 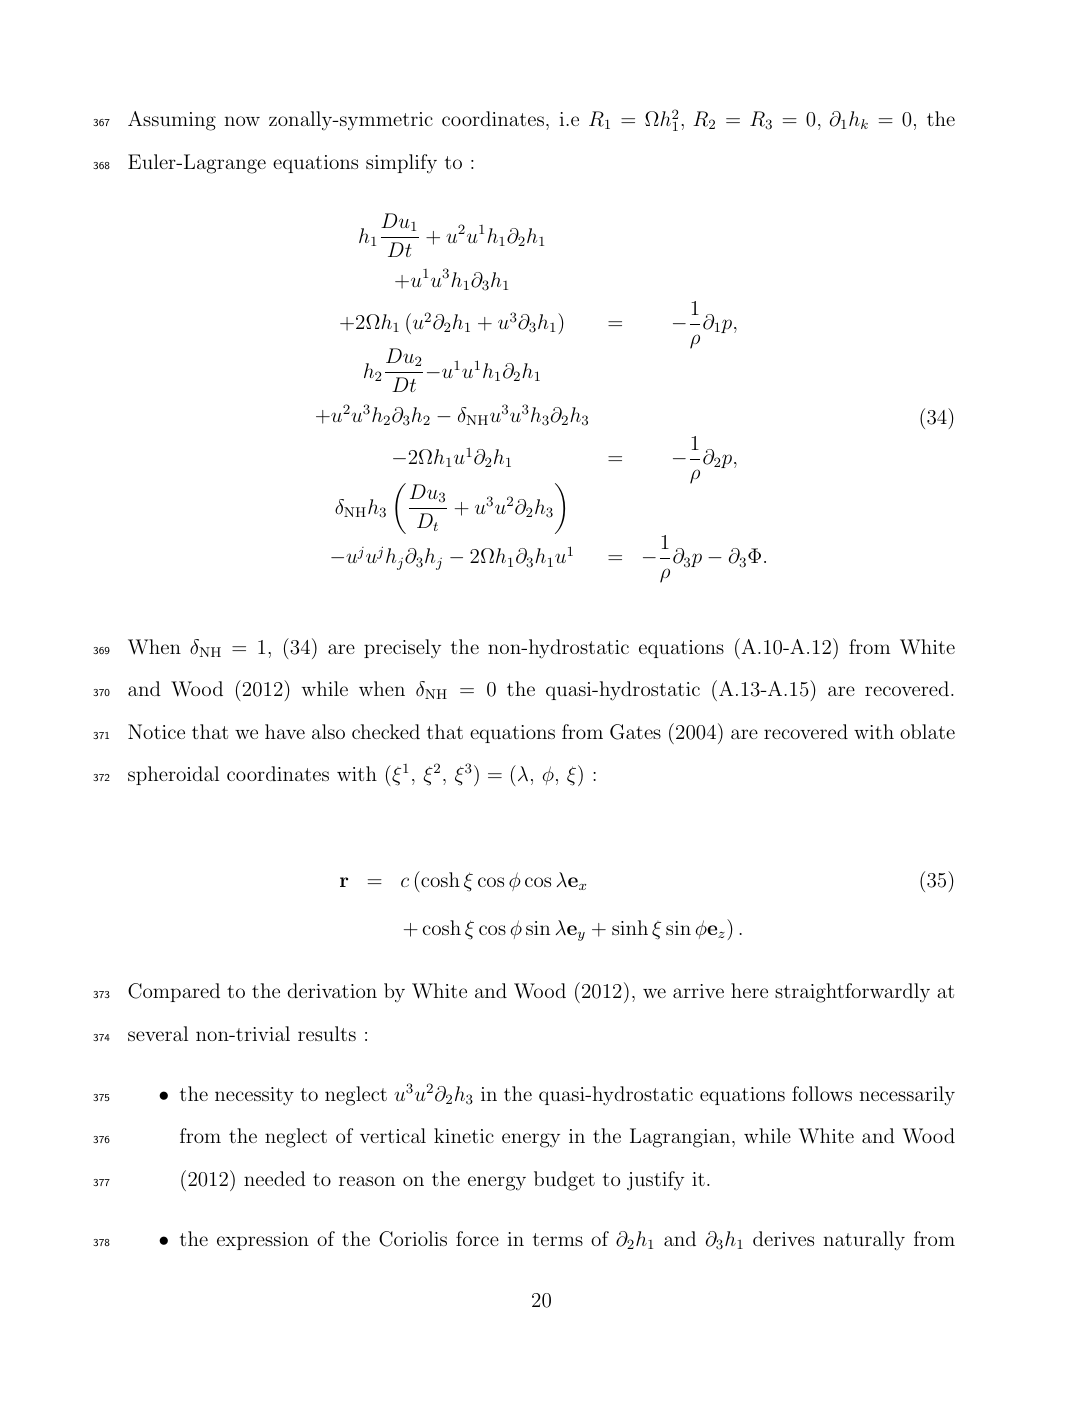 What do you see at coordinates (386, 731) in the page?
I see `checked` at bounding box center [386, 731].
